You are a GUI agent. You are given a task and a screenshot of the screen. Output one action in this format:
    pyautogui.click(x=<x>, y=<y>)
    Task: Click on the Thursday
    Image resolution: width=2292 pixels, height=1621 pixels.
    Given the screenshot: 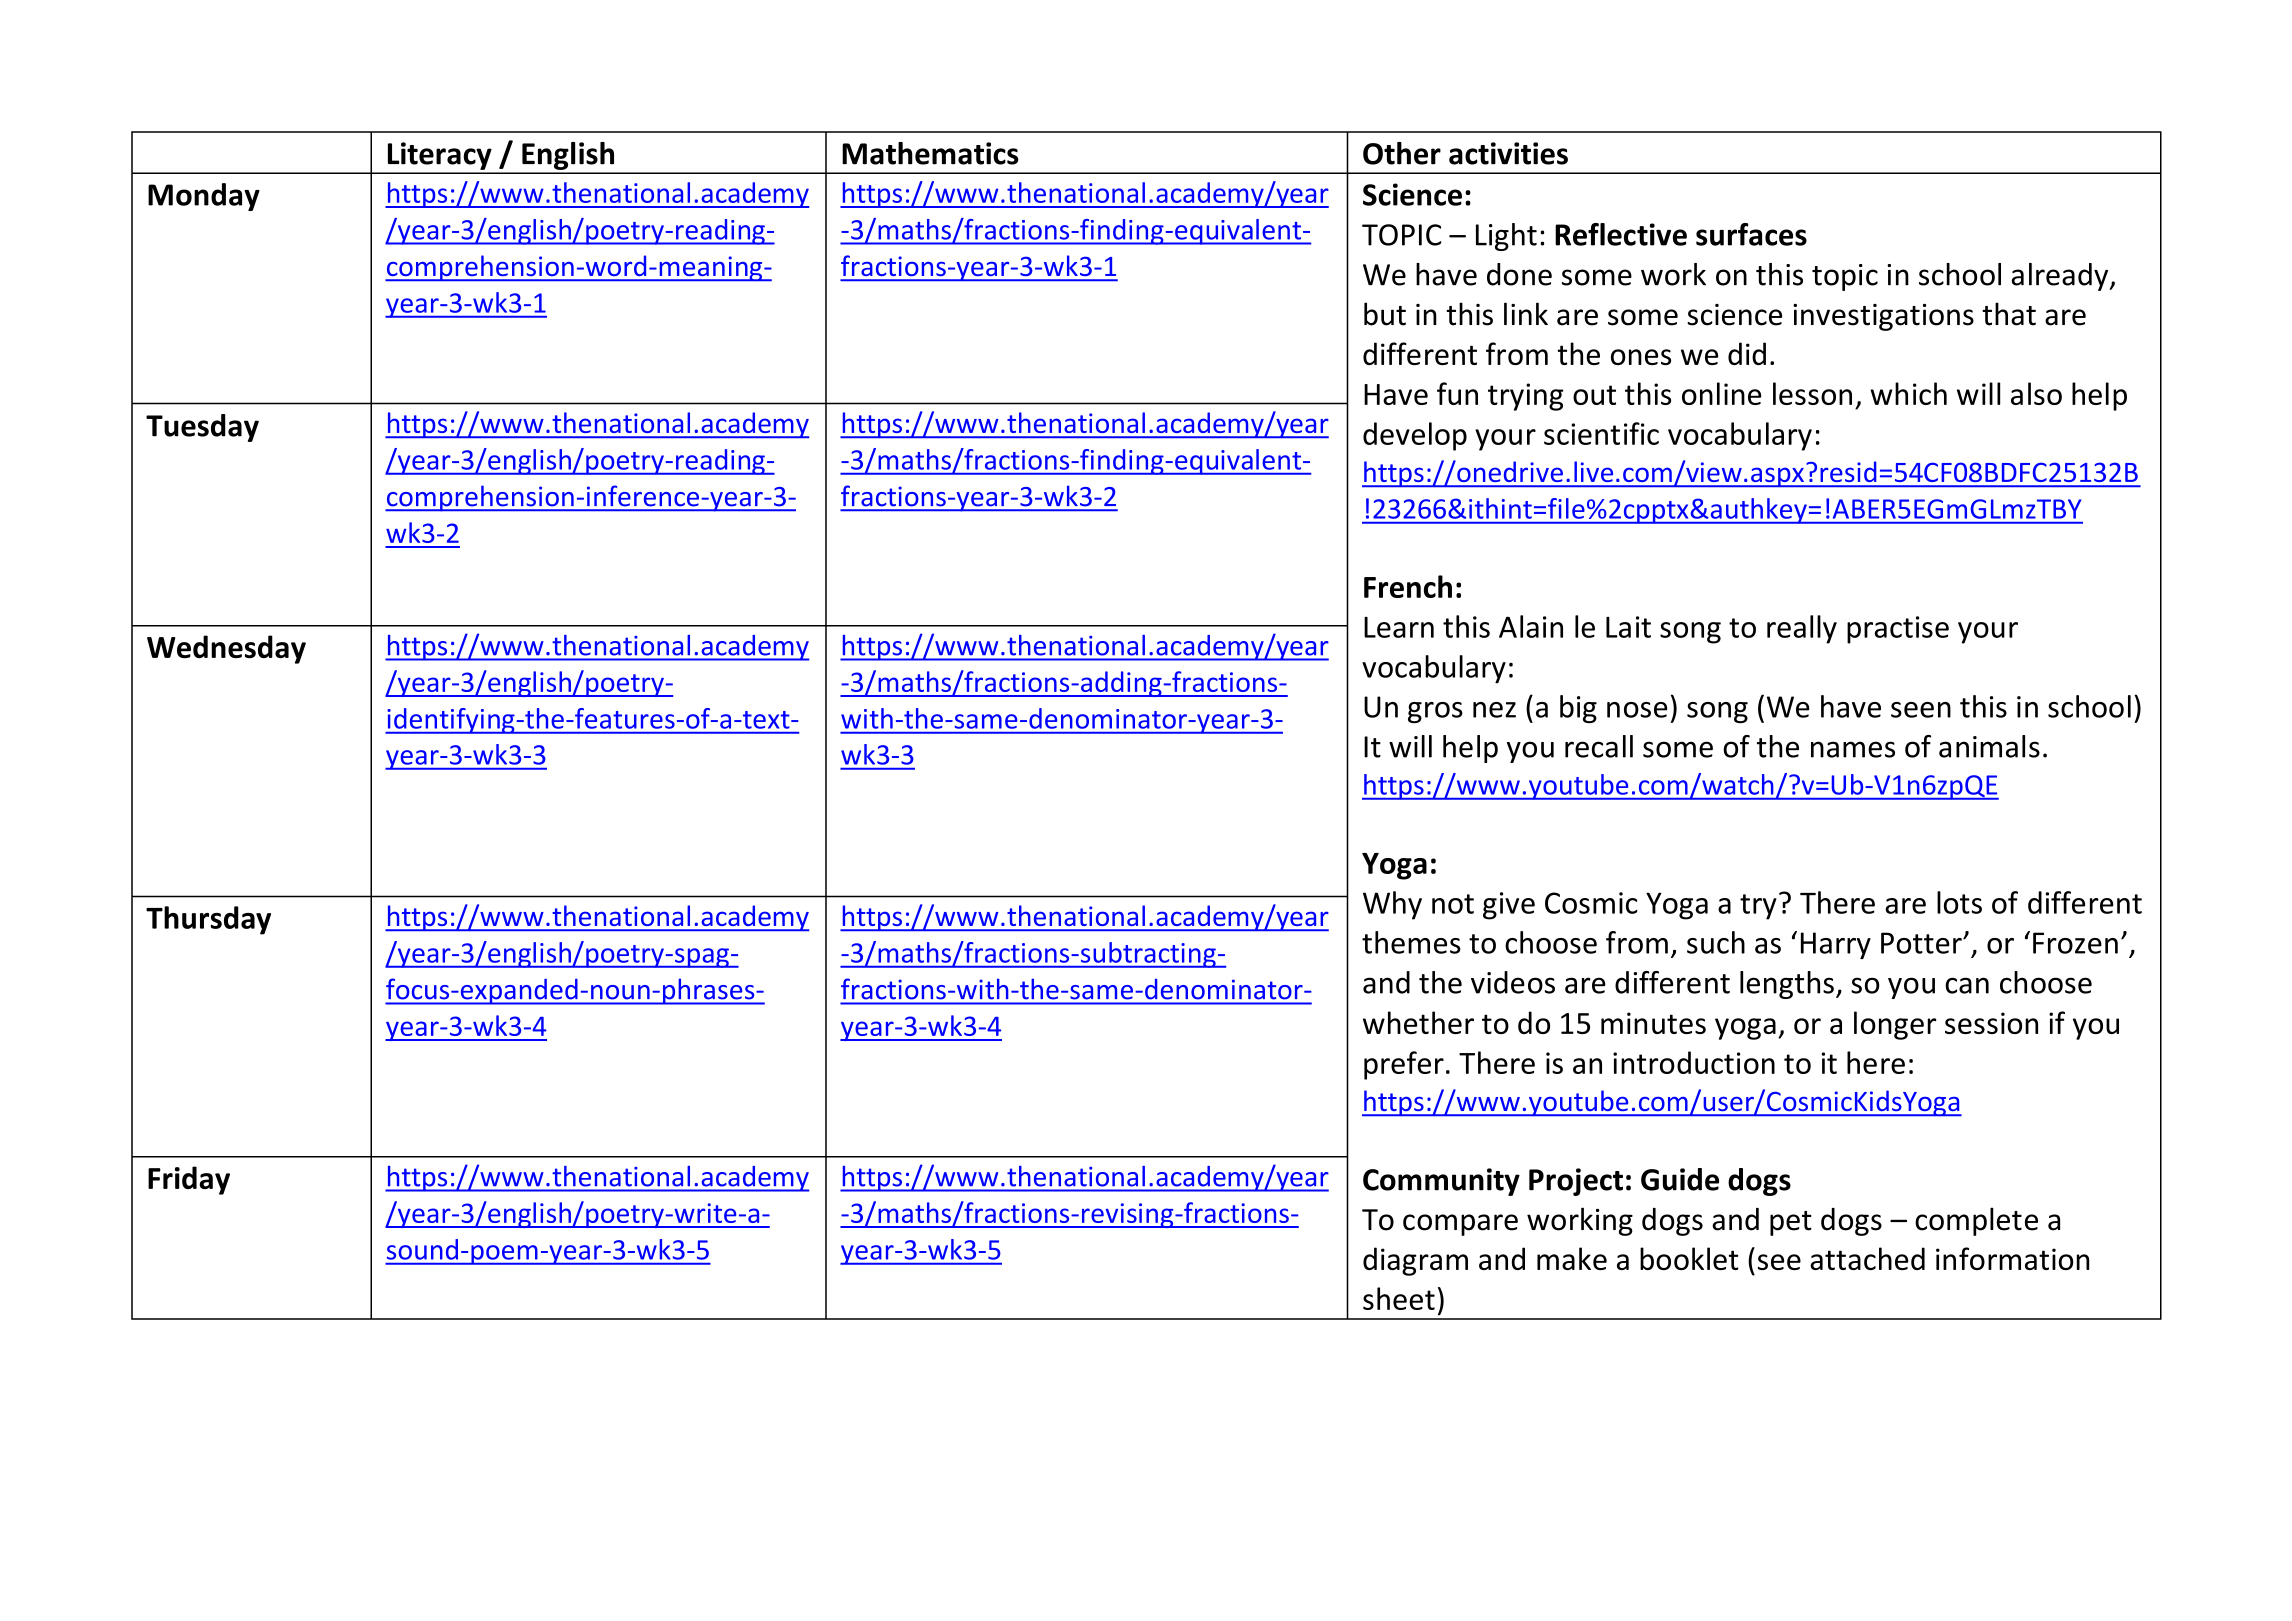 What is the action you would take?
    pyautogui.click(x=208, y=920)
